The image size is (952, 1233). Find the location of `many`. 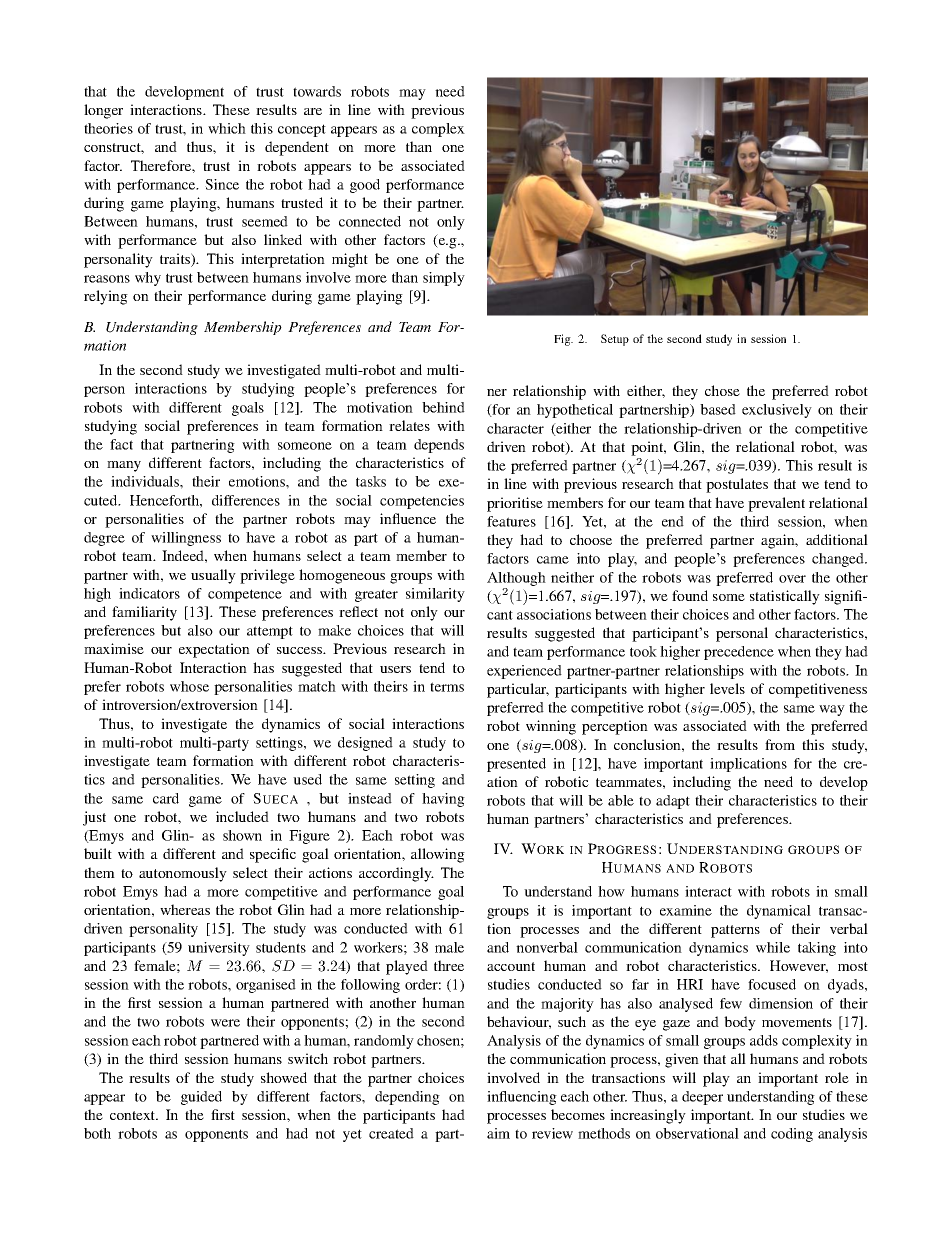

many is located at coordinates (124, 466).
